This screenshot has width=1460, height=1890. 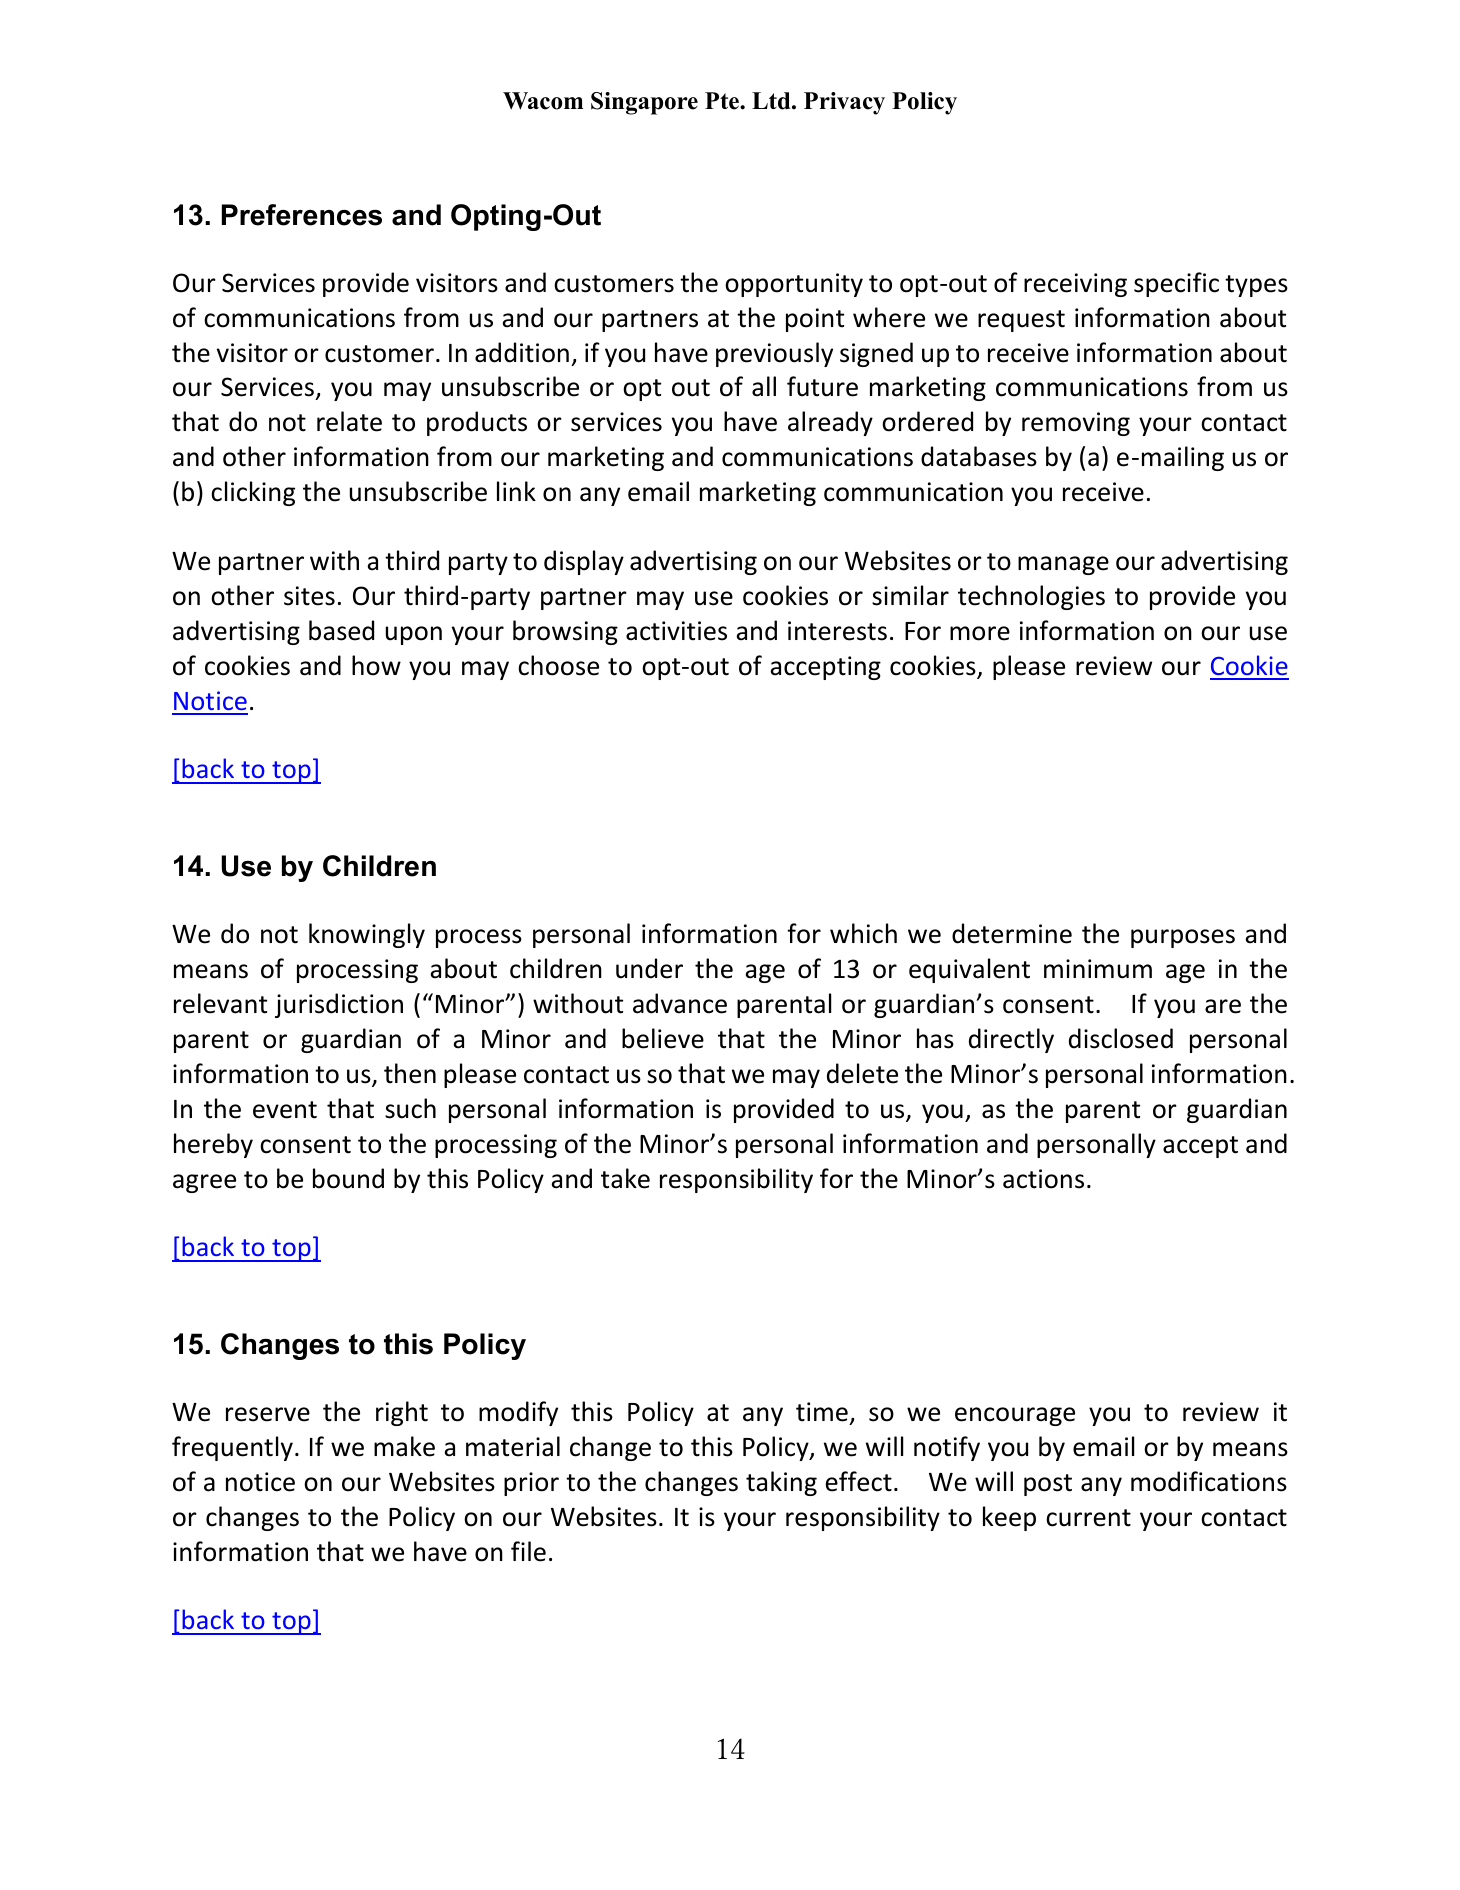 What do you see at coordinates (663, 1038) in the screenshot?
I see `believe` at bounding box center [663, 1038].
